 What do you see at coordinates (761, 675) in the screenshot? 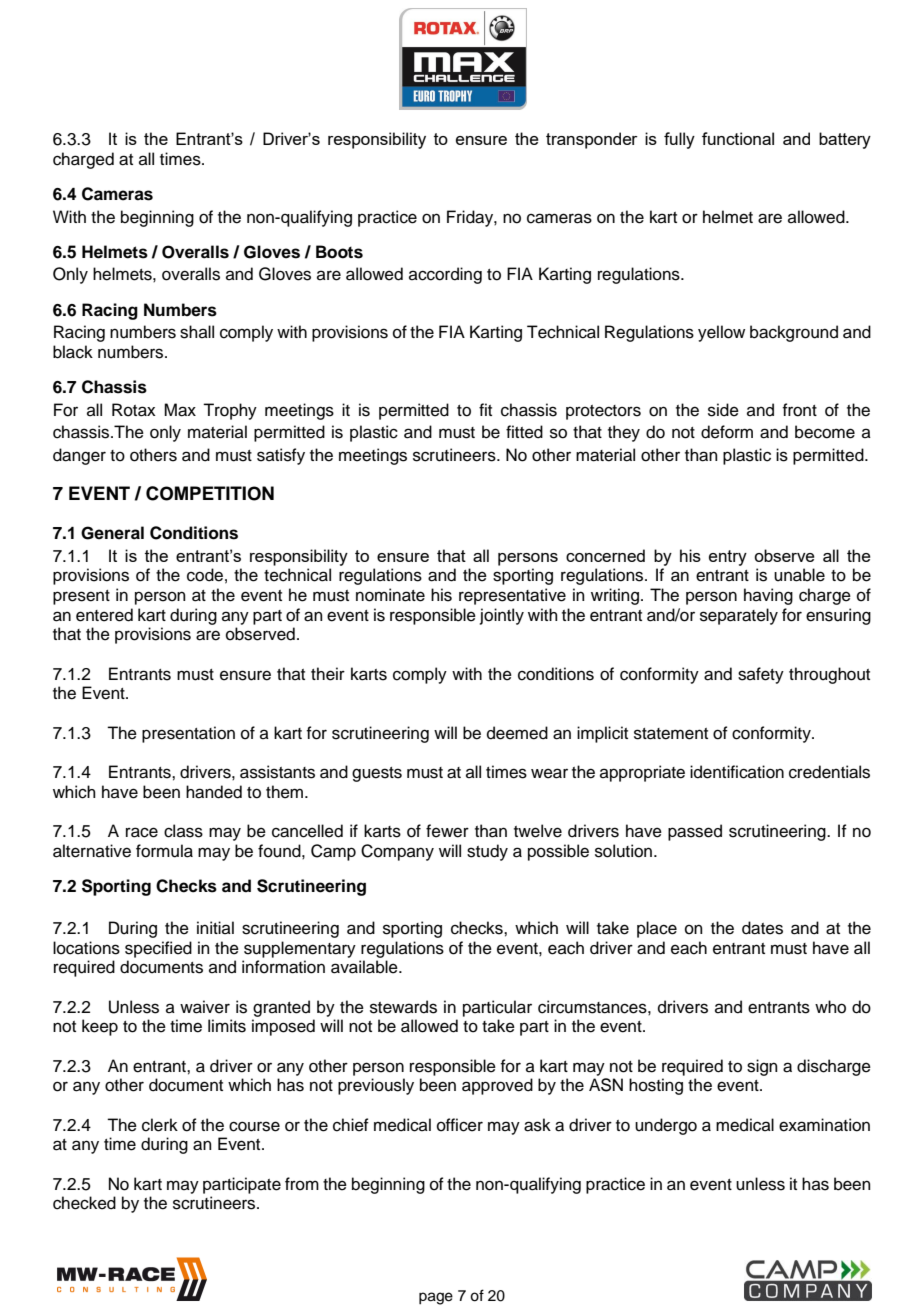
I see `safety` at bounding box center [761, 675].
